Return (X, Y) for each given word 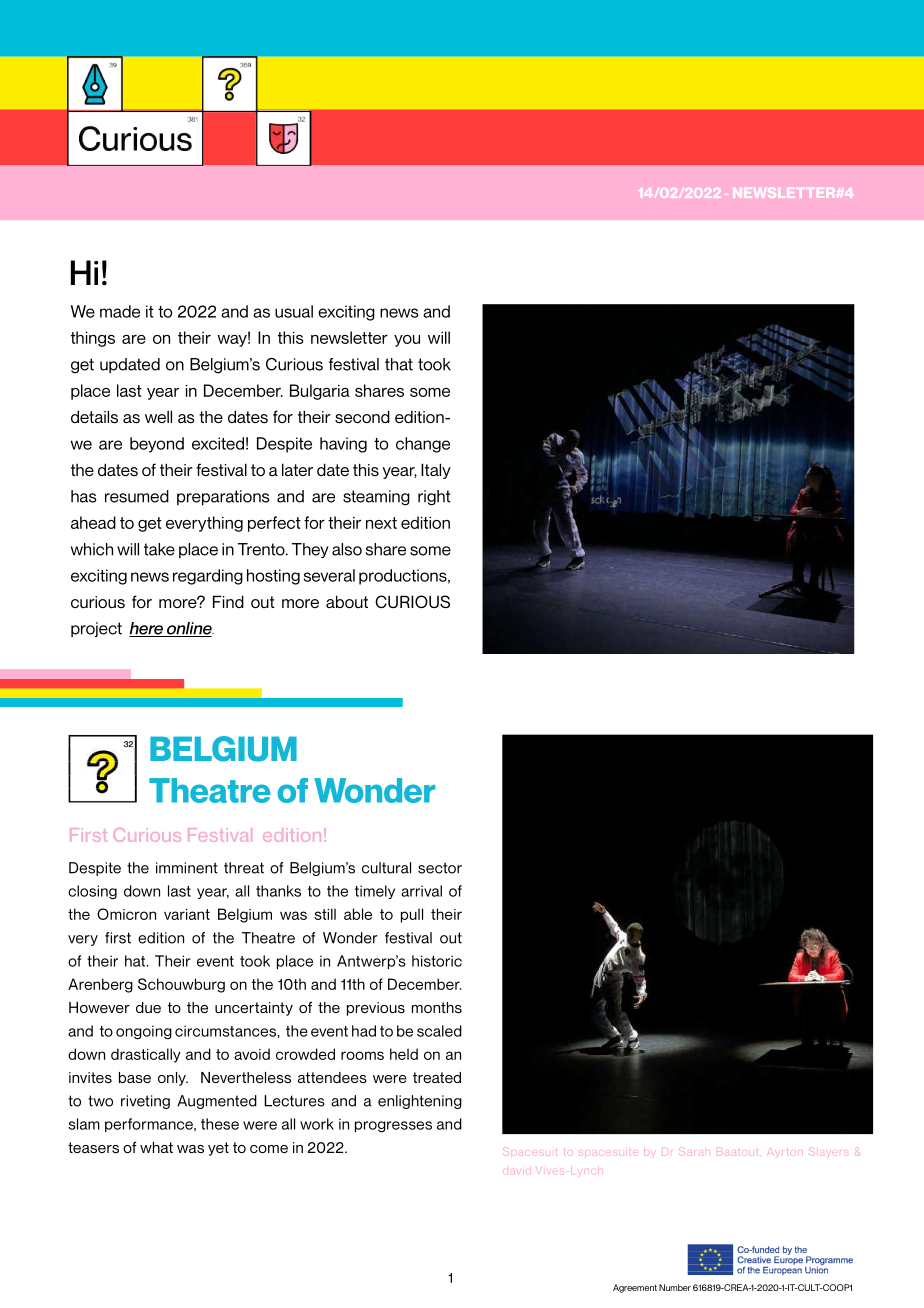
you (407, 341)
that (399, 364)
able (358, 914)
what (156, 1147)
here (147, 629)
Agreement (635, 1288)
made (120, 311)
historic (437, 961)
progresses (393, 1127)
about (347, 601)
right (434, 498)
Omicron (126, 914)
